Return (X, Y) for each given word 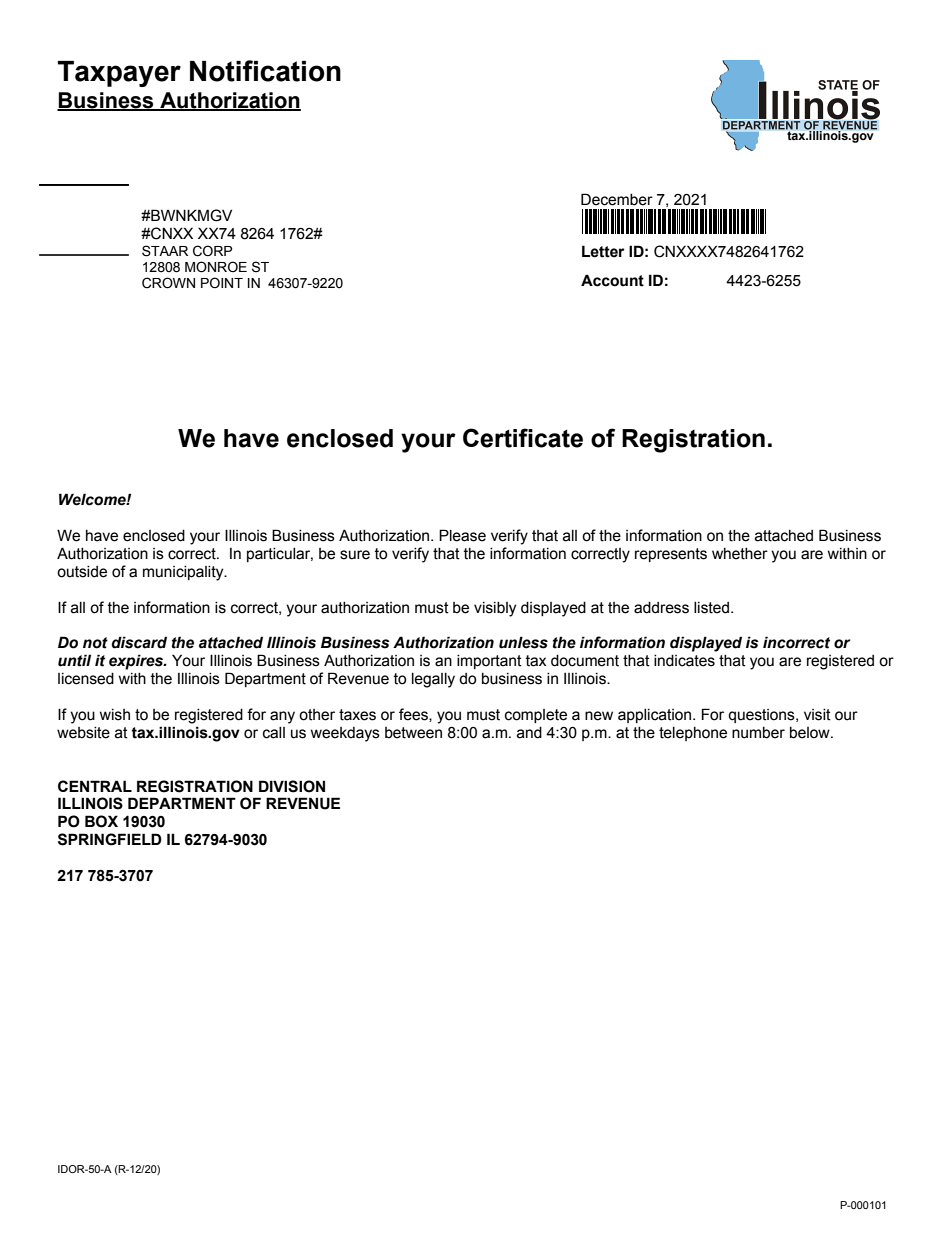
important (489, 662)
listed (713, 608)
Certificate (523, 438)
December (617, 199)
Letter (603, 251)
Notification (265, 71)
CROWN (168, 283)
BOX (101, 821)
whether (740, 554)
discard (139, 642)
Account (612, 280)
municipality (184, 573)
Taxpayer (119, 74)
